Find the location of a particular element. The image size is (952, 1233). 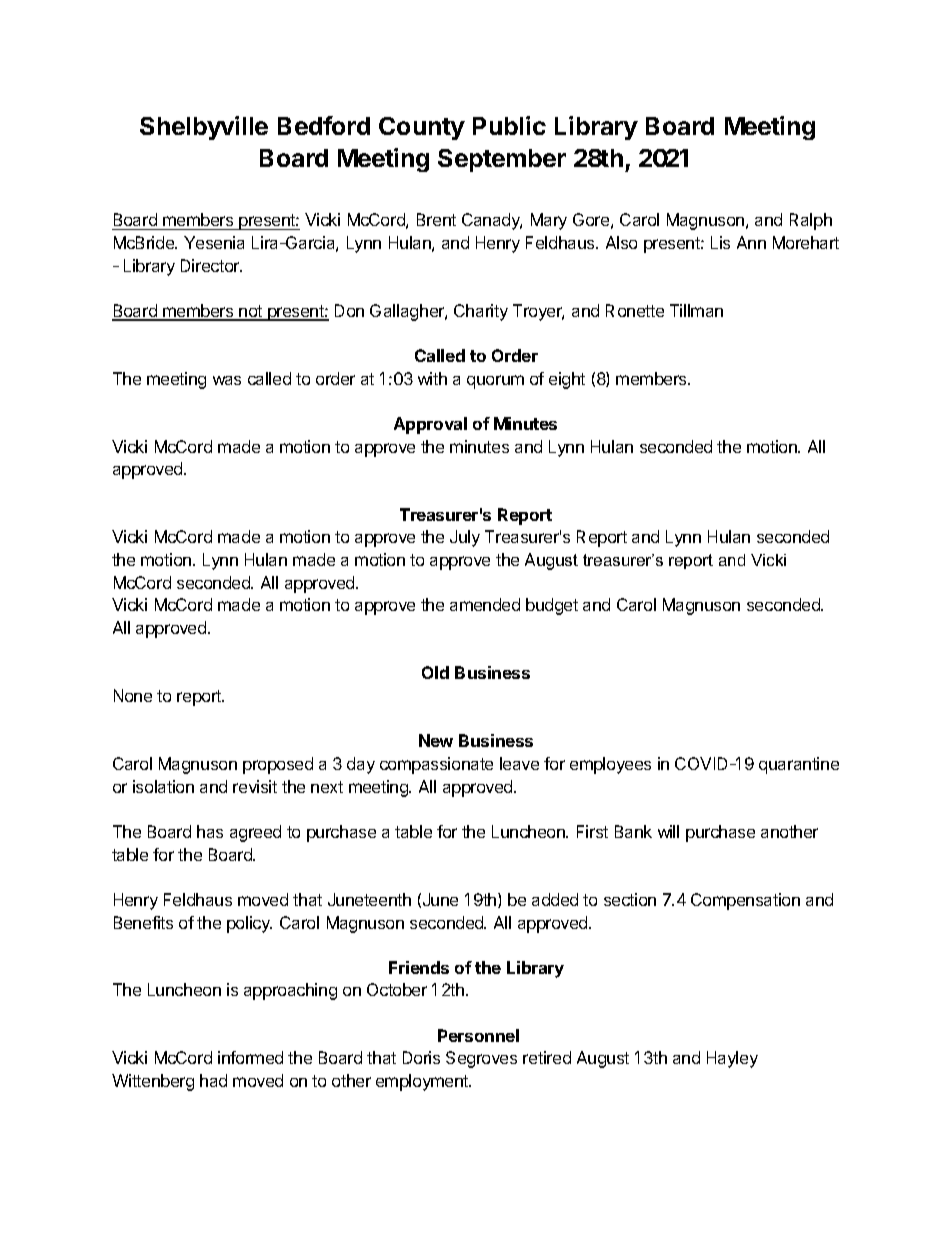

quorum is located at coordinates (495, 382).
